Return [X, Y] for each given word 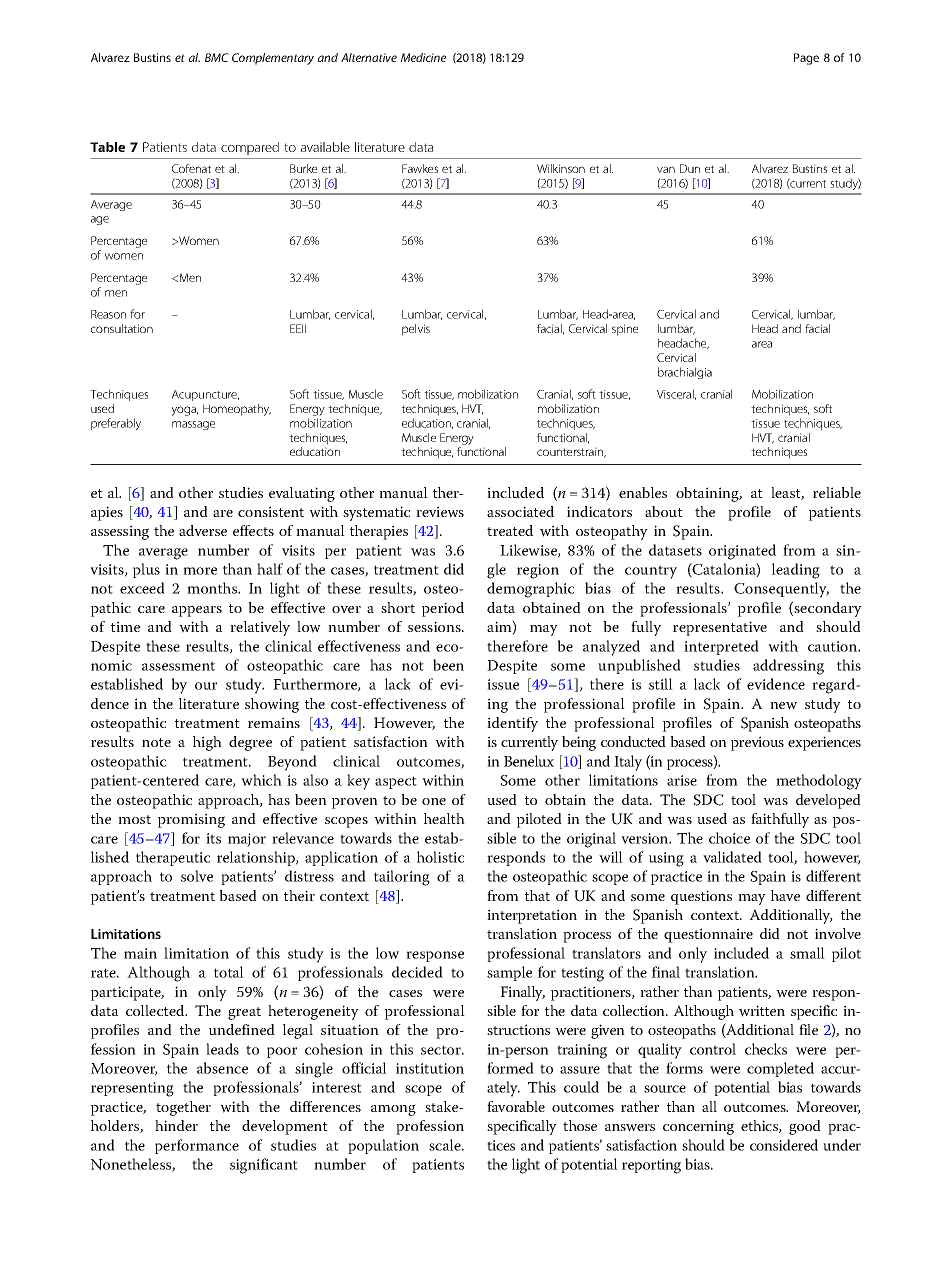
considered [784, 1145]
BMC [217, 57]
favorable [516, 1106]
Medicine [423, 57]
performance [197, 1146]
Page [806, 59]
